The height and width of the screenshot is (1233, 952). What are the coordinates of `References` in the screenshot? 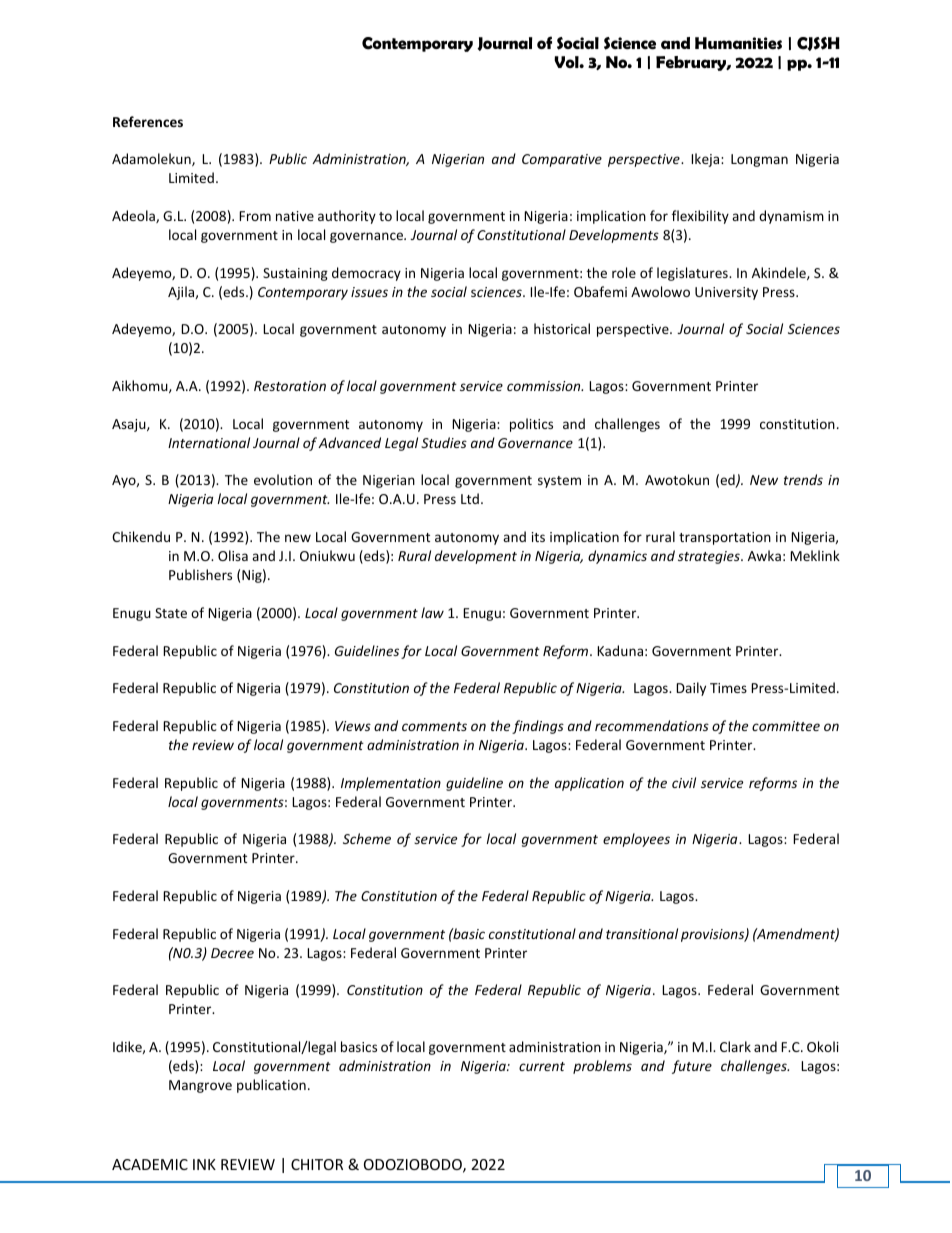 It's located at (148, 121).
